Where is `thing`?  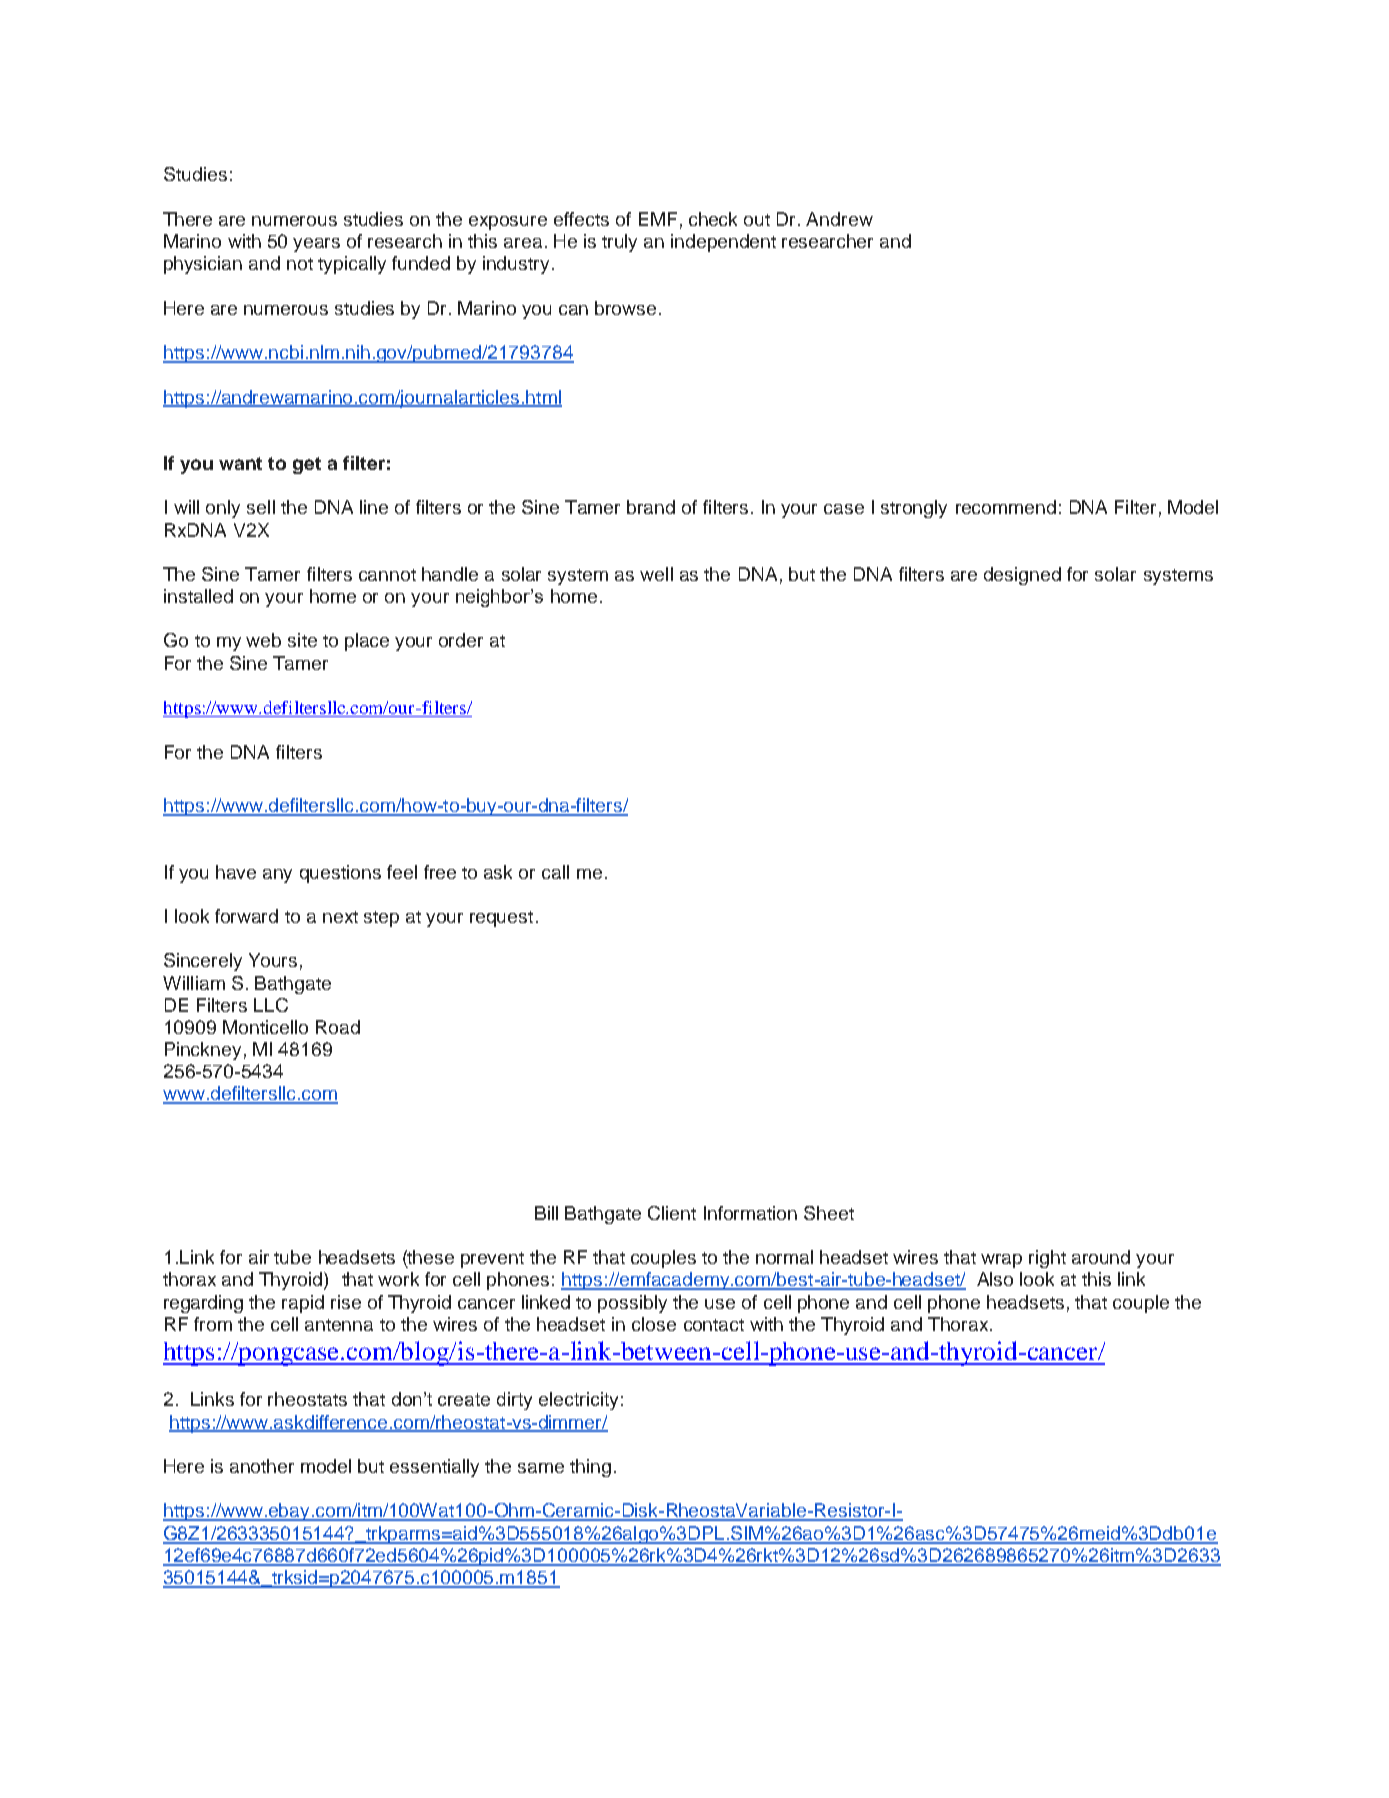 thing is located at coordinates (590, 1468).
